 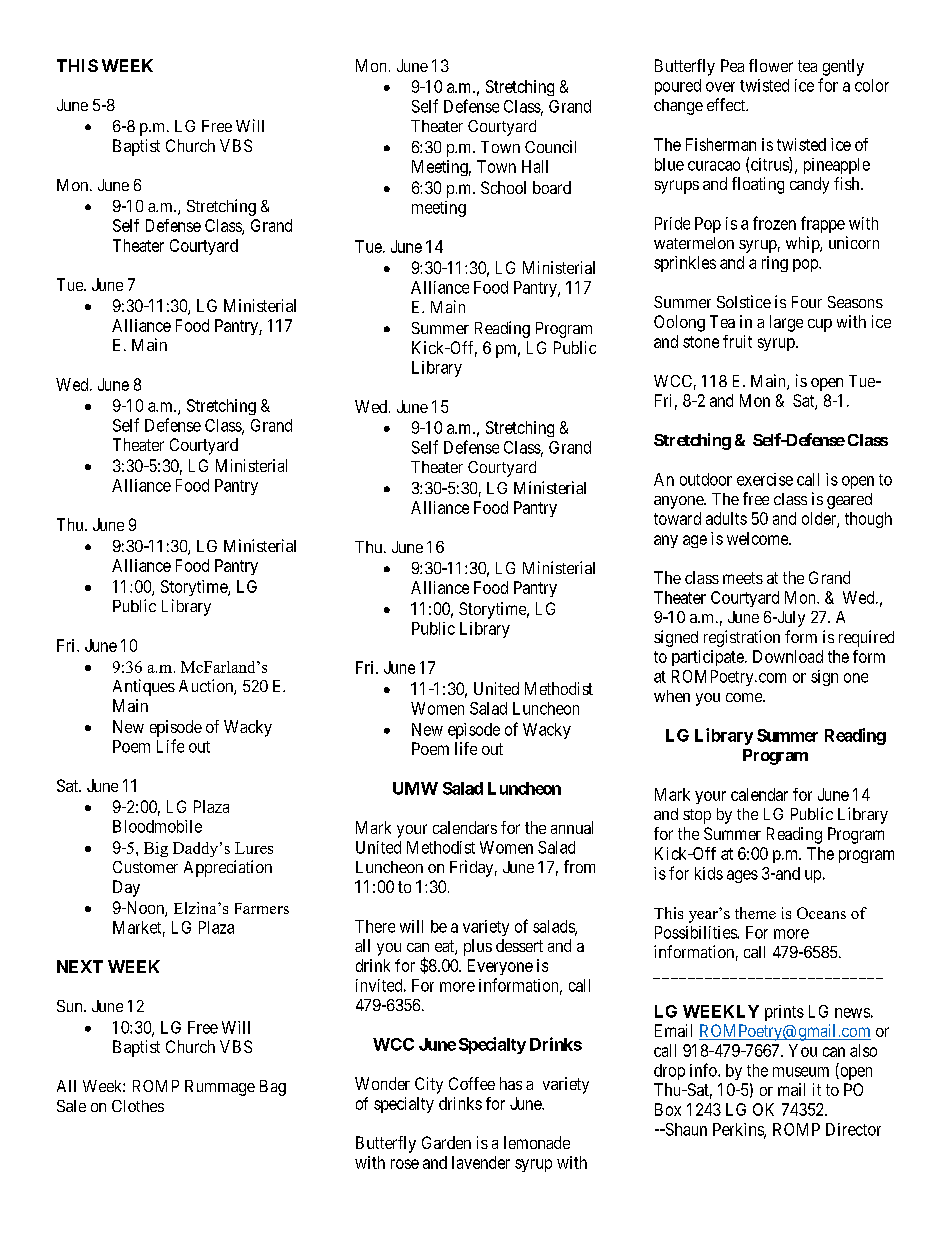 What do you see at coordinates (737, 341) in the screenshot?
I see `fruit` at bounding box center [737, 341].
